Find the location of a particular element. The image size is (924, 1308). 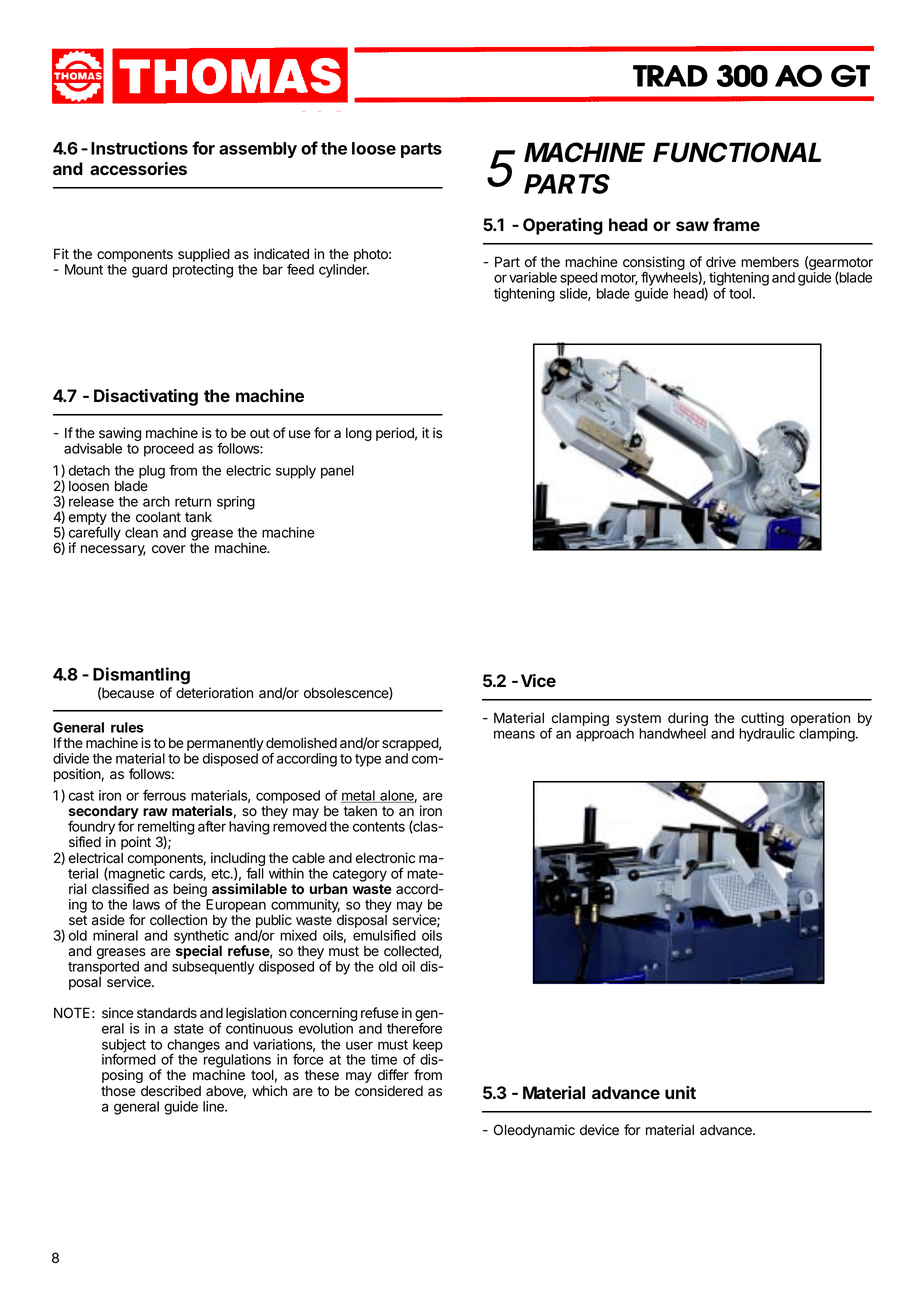

long is located at coordinates (359, 434).
